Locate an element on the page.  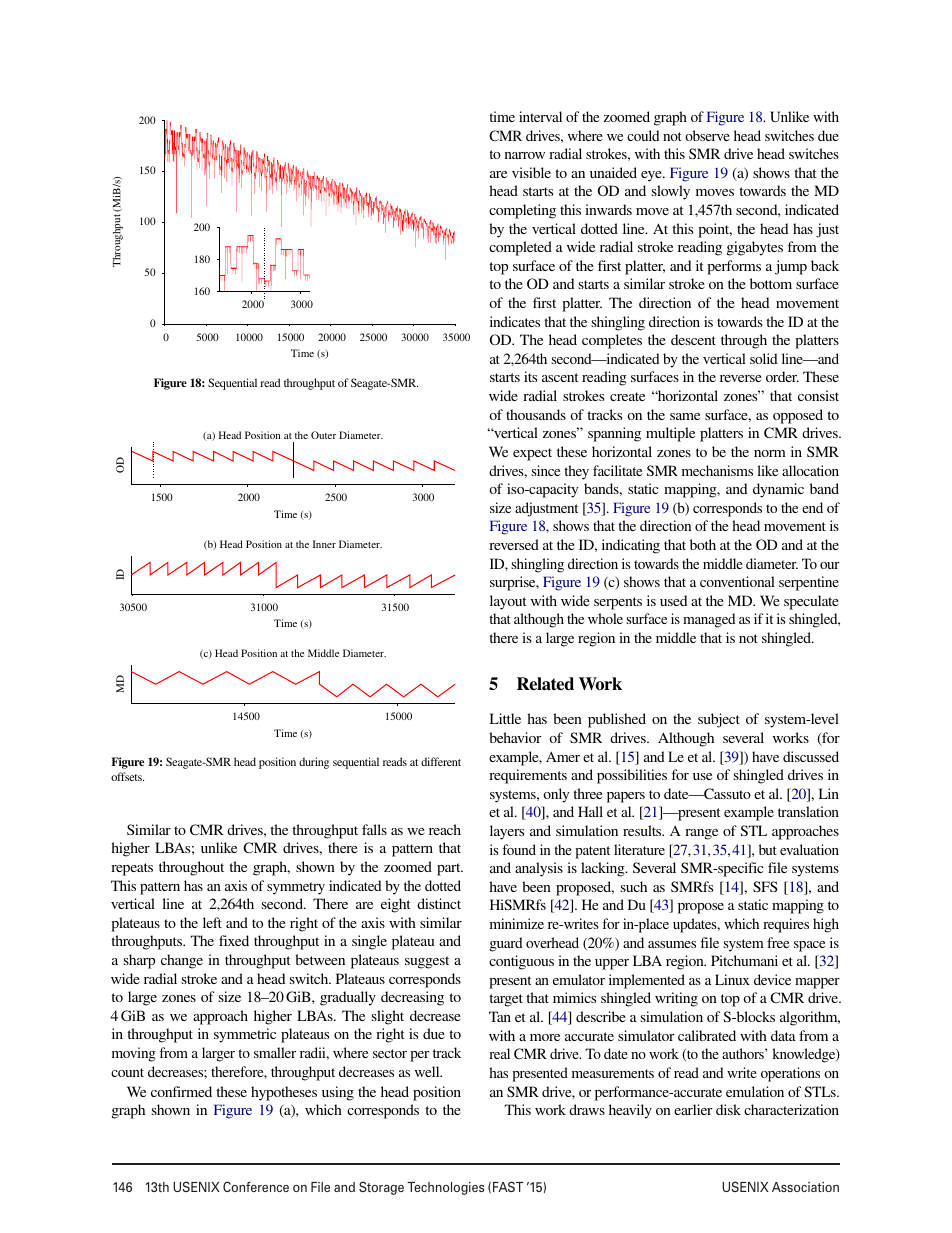
during is located at coordinates (314, 763).
